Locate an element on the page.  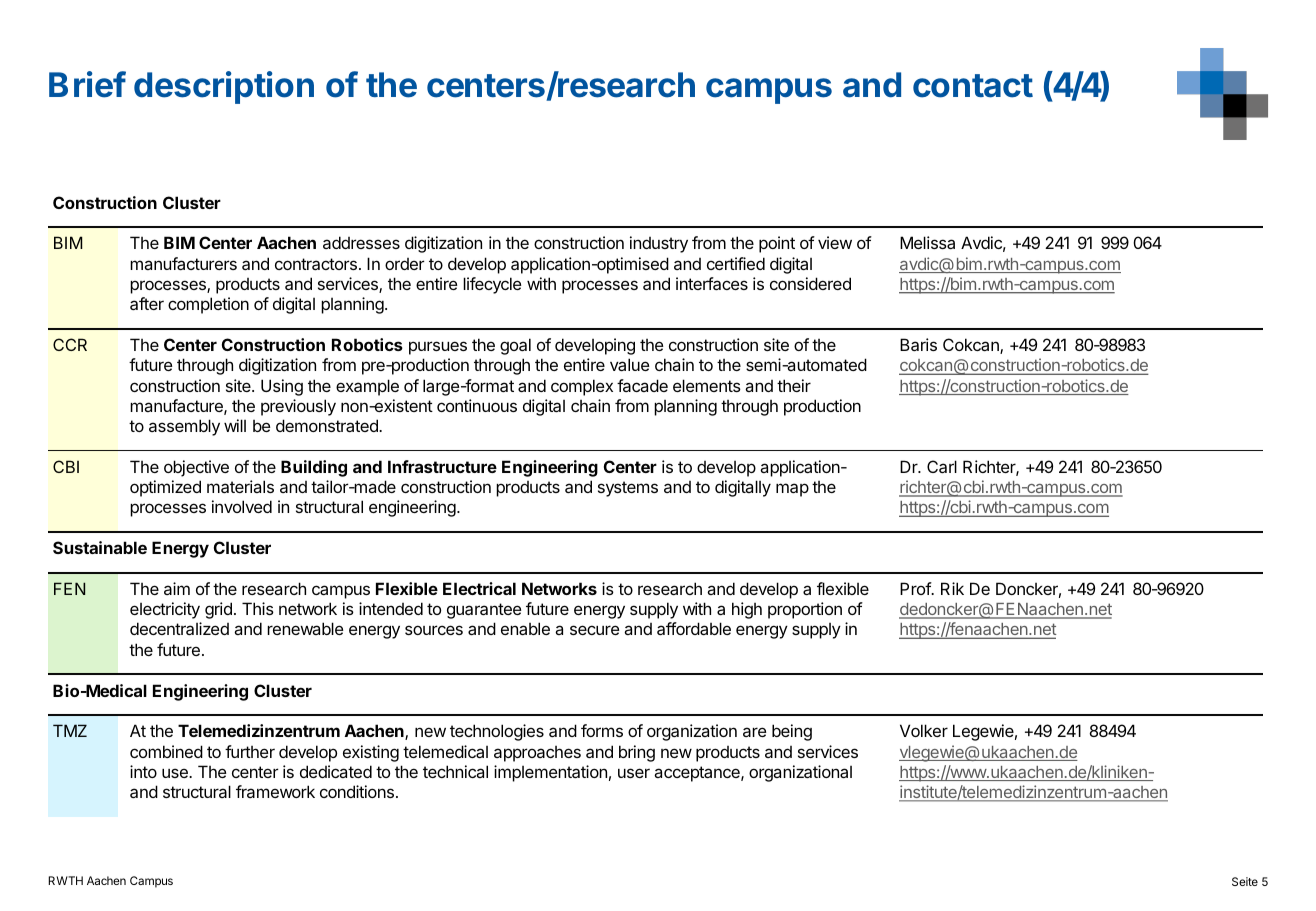
interfaces is located at coordinates (712, 283).
